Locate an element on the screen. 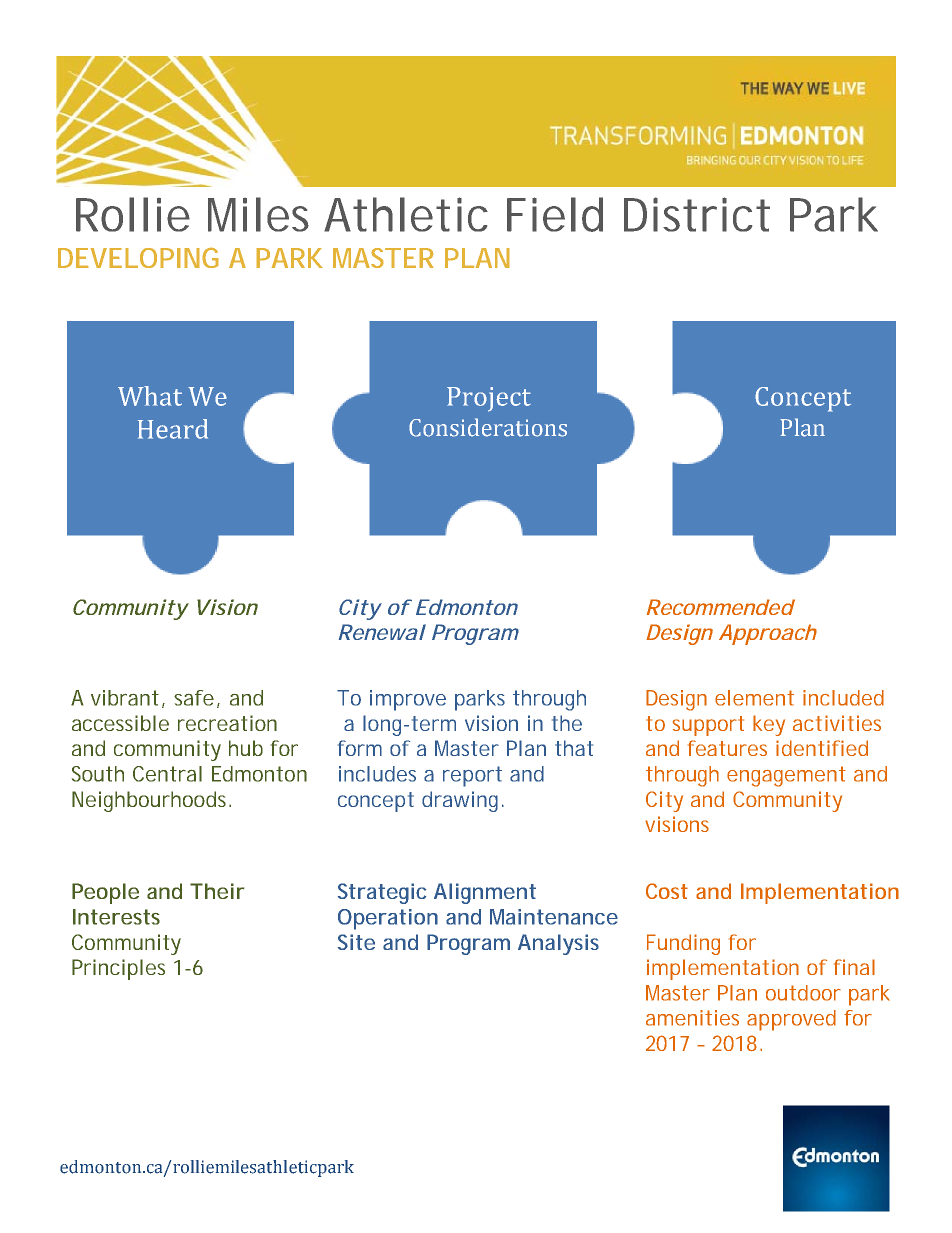  Heard is located at coordinates (173, 429).
